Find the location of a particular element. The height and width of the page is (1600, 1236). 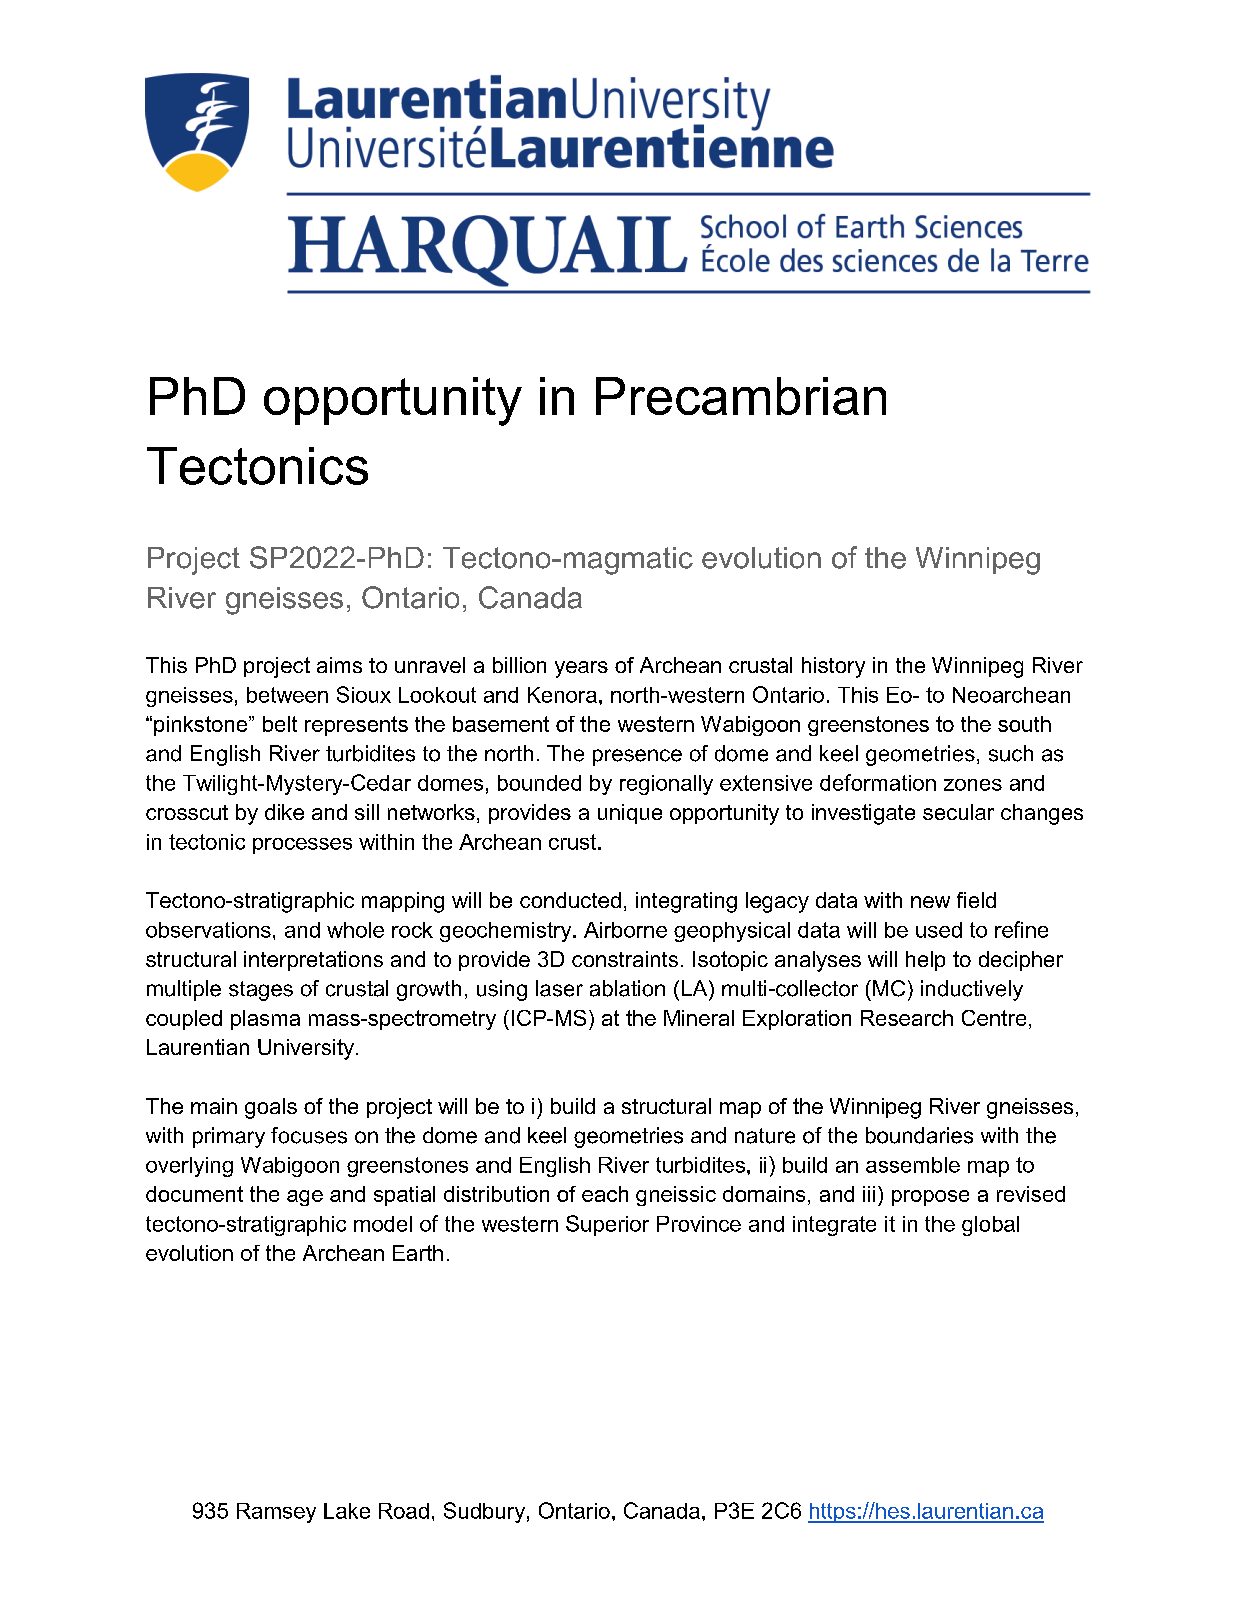

aims is located at coordinates (339, 665).
